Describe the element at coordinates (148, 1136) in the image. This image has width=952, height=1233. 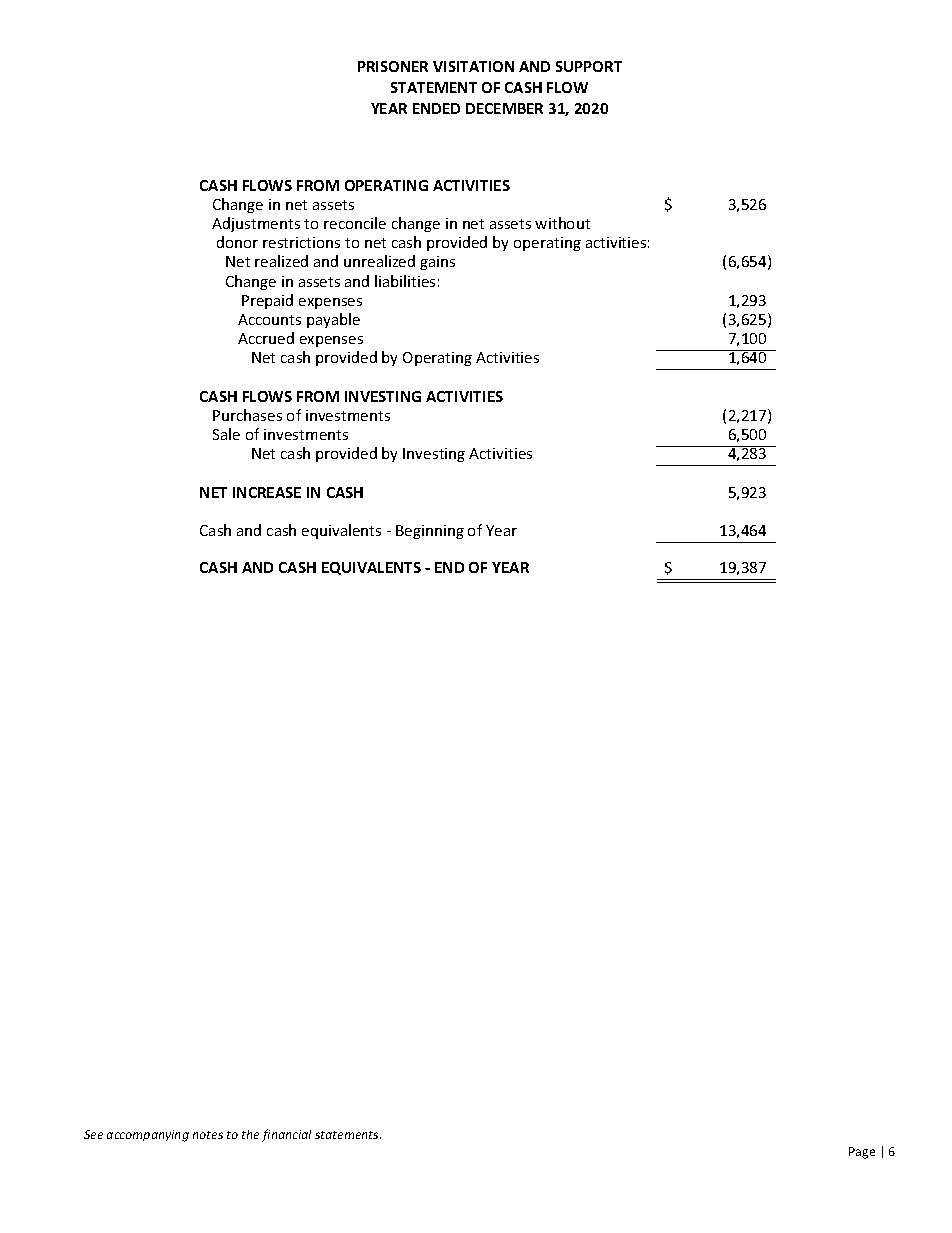
I see `accompanying` at that location.
